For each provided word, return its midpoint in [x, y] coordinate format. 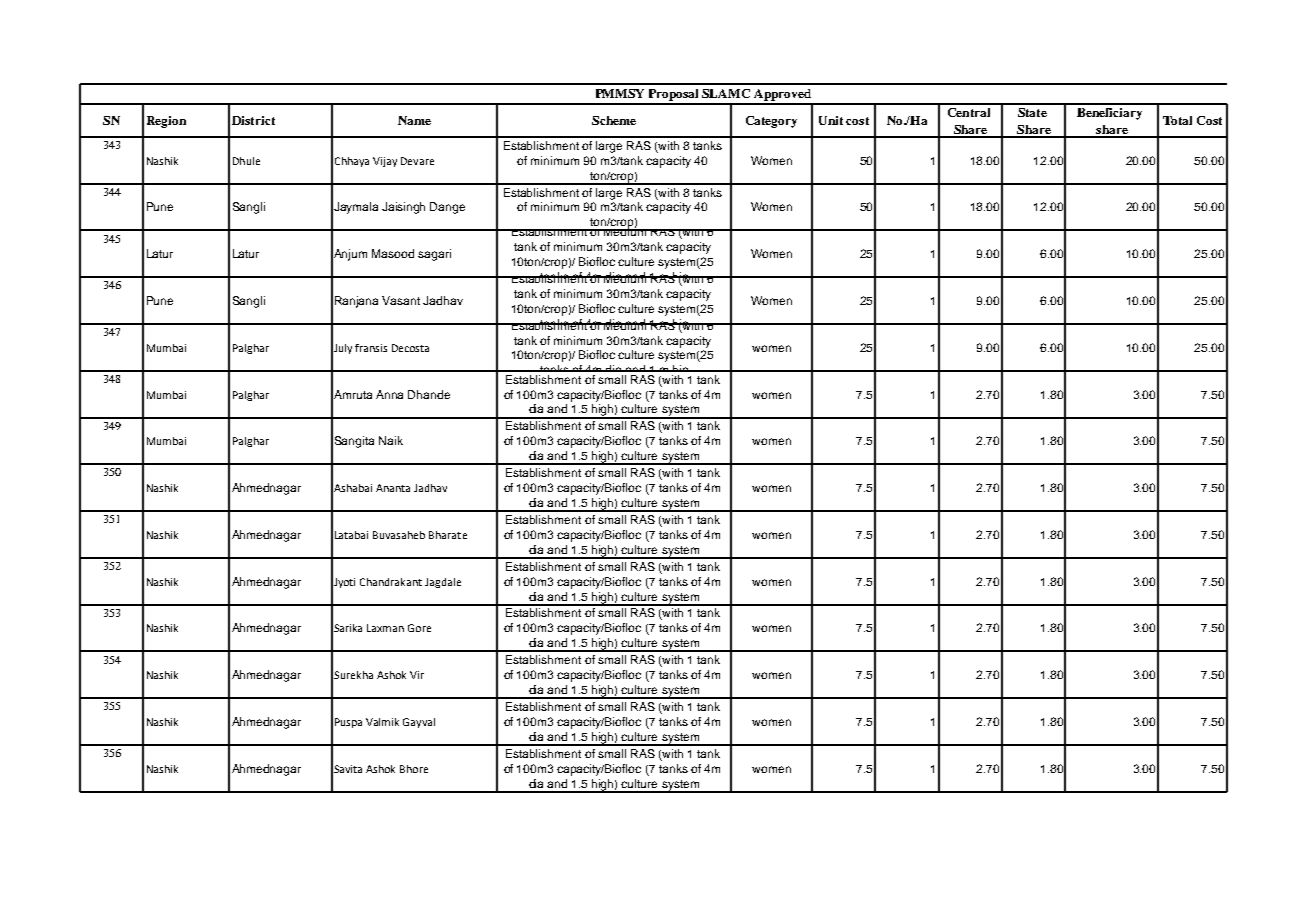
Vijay [385, 162]
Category [771, 122]
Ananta [393, 488]
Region [166, 122]
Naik [391, 440]
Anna [389, 394]
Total [1177, 120]
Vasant [401, 300]
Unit [831, 120]
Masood [393, 253]
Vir [417, 675]
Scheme [614, 120]
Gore [419, 628]
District [253, 120]
